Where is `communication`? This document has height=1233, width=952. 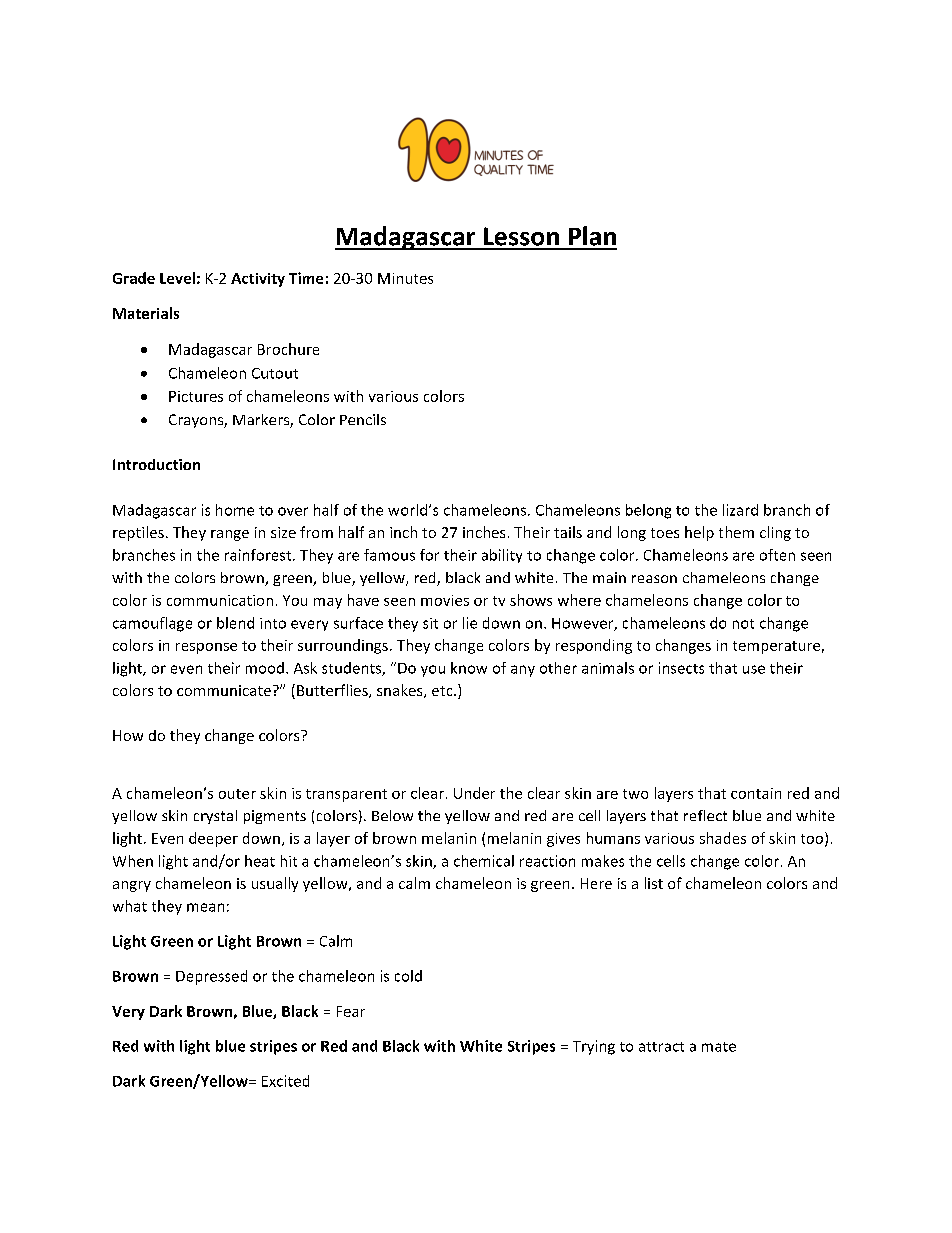 communication is located at coordinates (220, 600).
